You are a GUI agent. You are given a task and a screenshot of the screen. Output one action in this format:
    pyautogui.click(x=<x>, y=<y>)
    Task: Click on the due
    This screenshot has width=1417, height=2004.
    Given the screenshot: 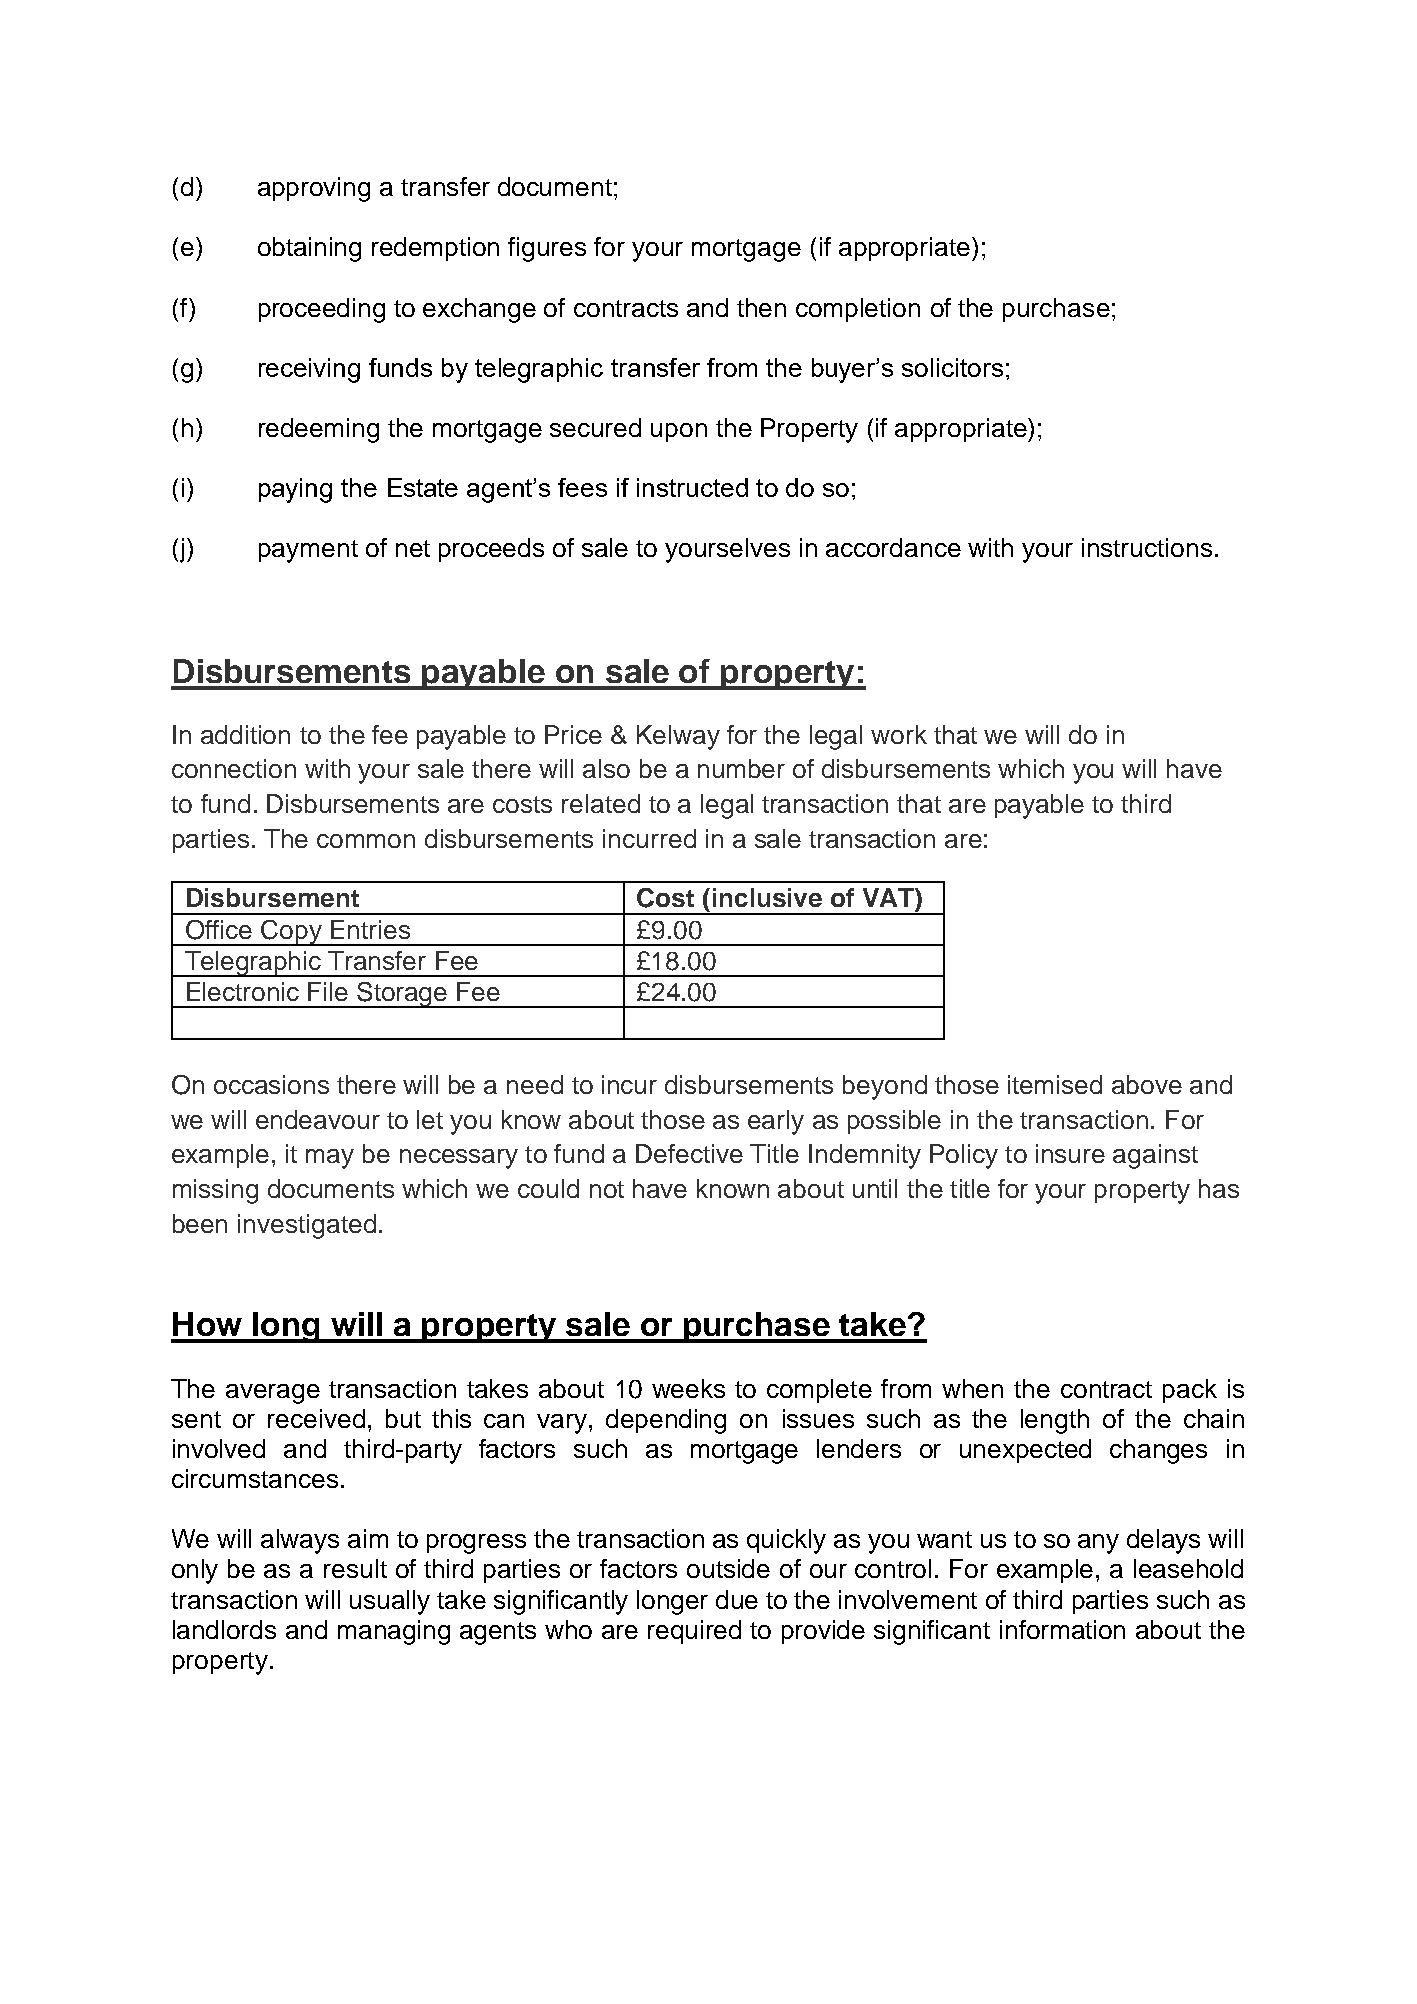 What is the action you would take?
    pyautogui.click(x=737, y=1599)
